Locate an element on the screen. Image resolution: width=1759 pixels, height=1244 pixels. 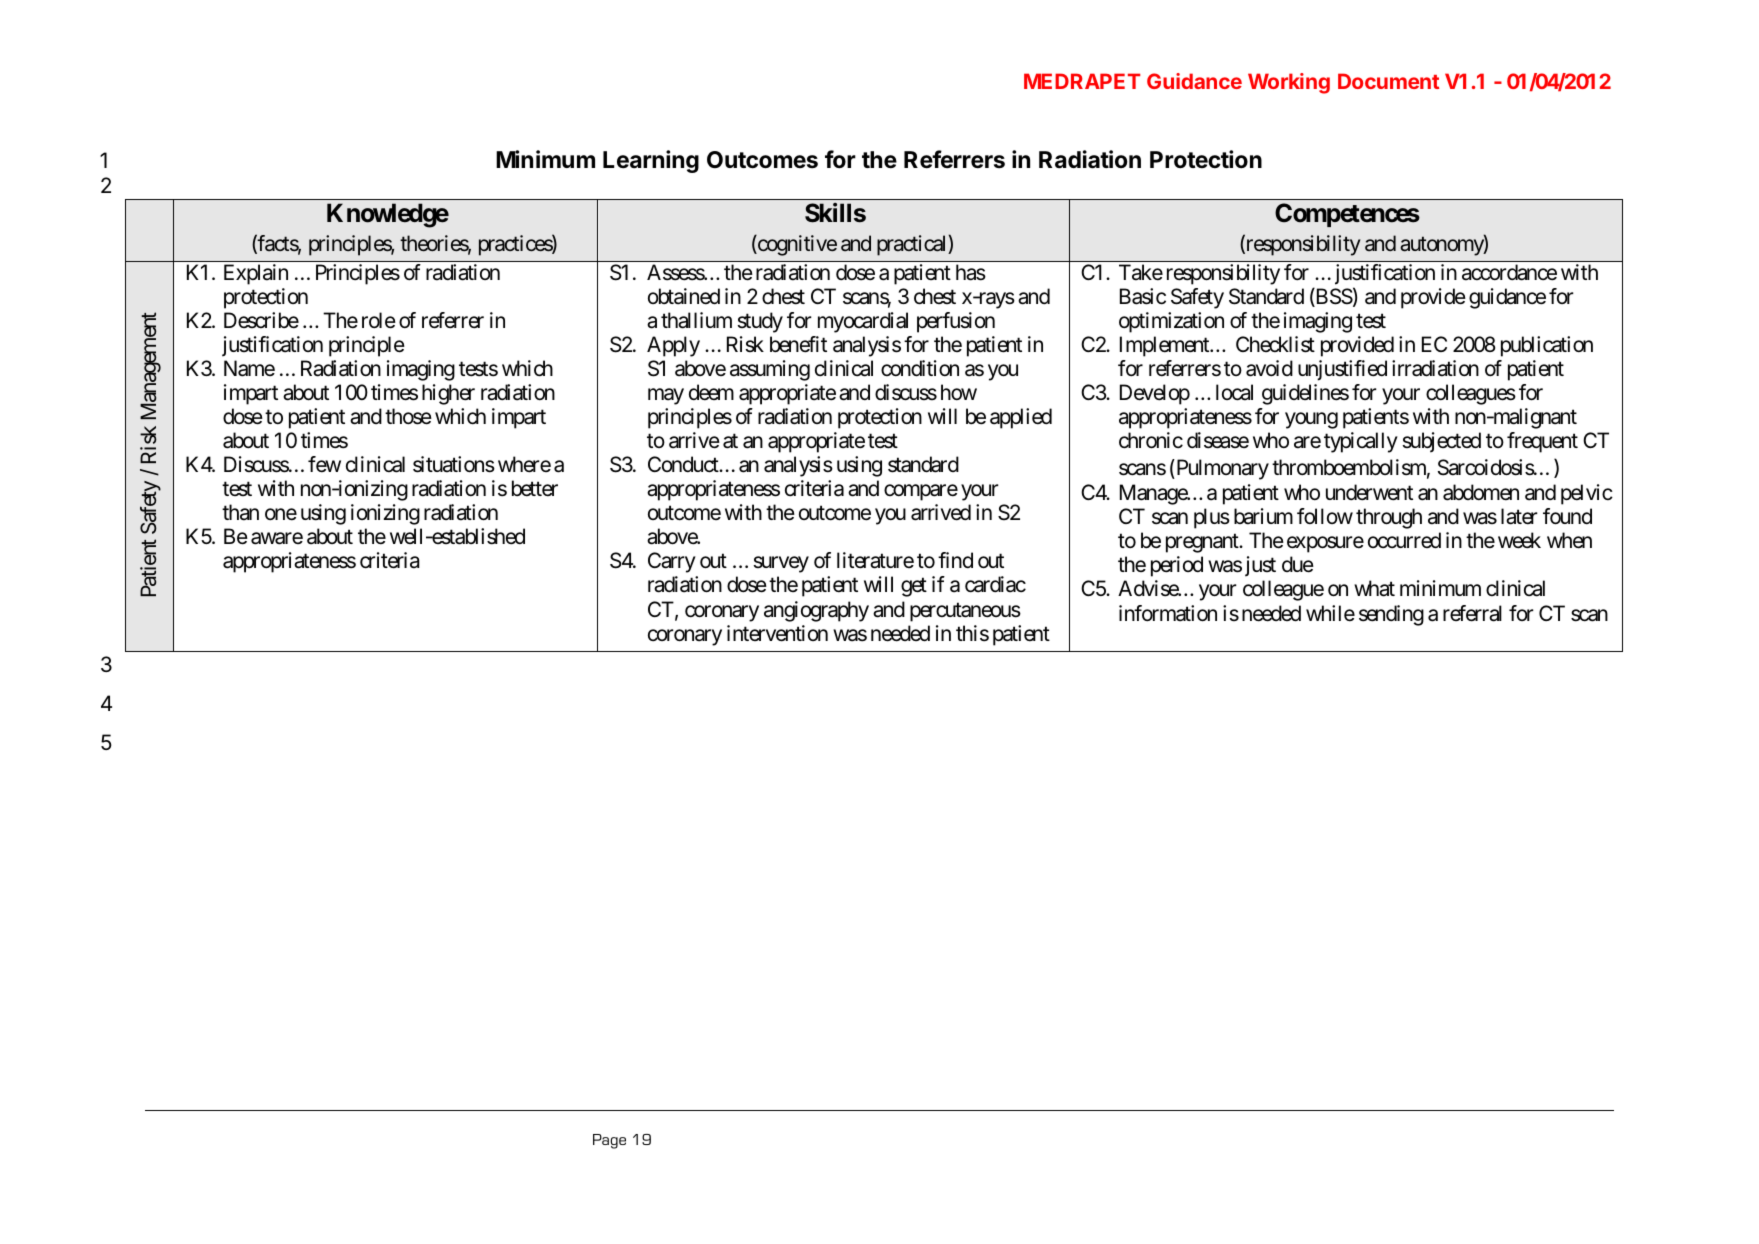
referral is located at coordinates (1472, 613).
